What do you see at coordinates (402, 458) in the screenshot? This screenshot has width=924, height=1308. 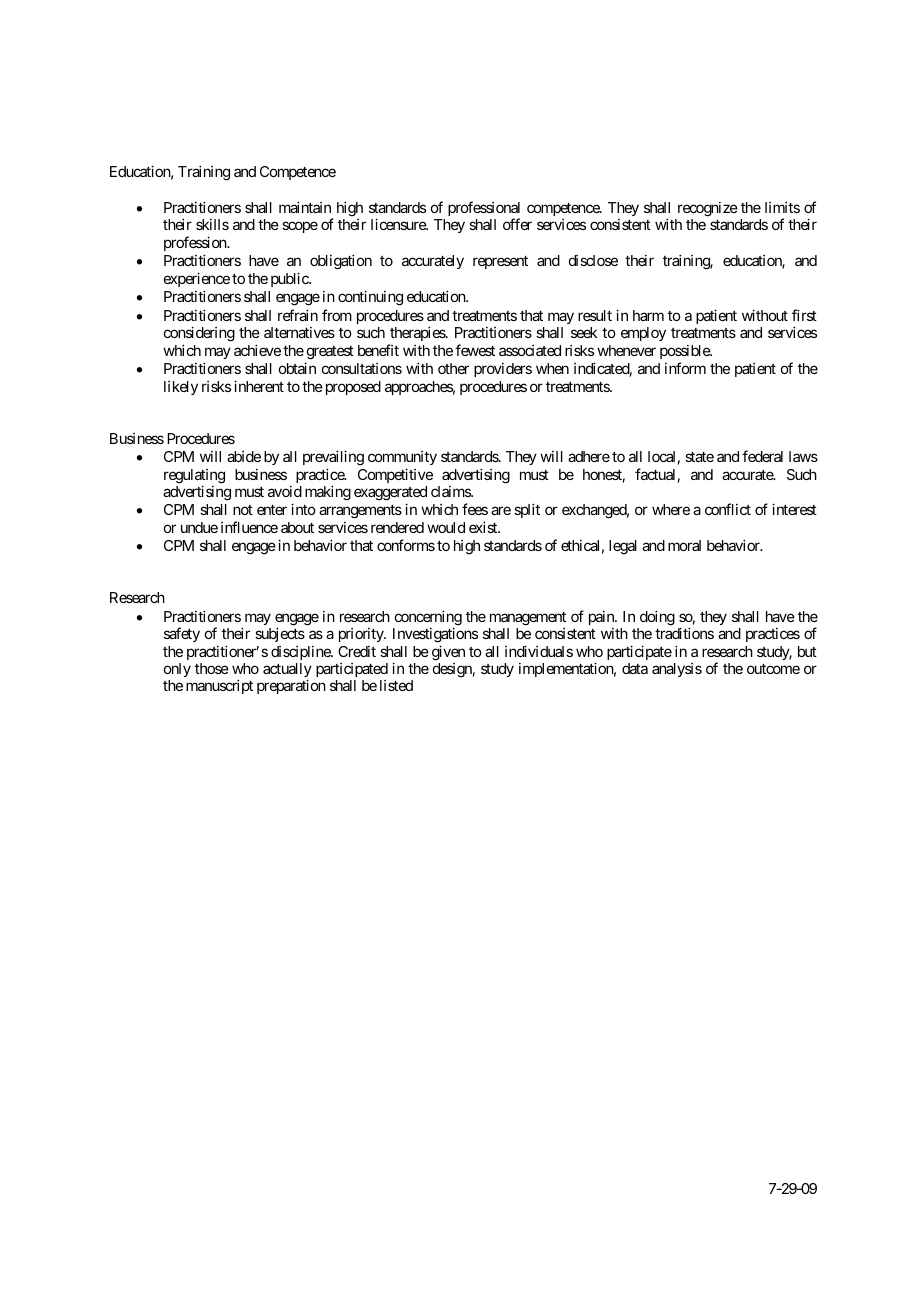 I see `community` at bounding box center [402, 458].
